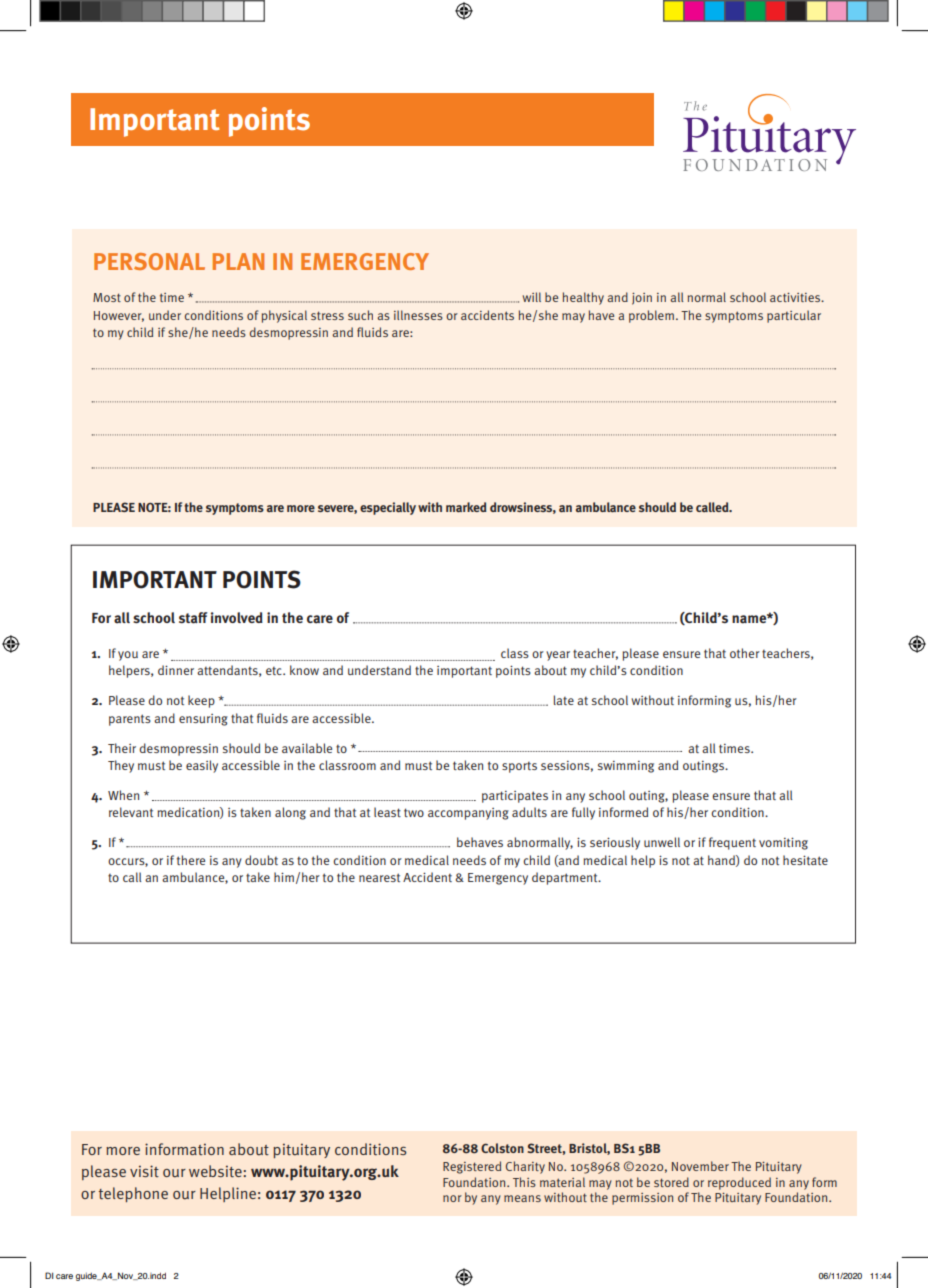  I want to click on illnesses, so click(418, 315).
